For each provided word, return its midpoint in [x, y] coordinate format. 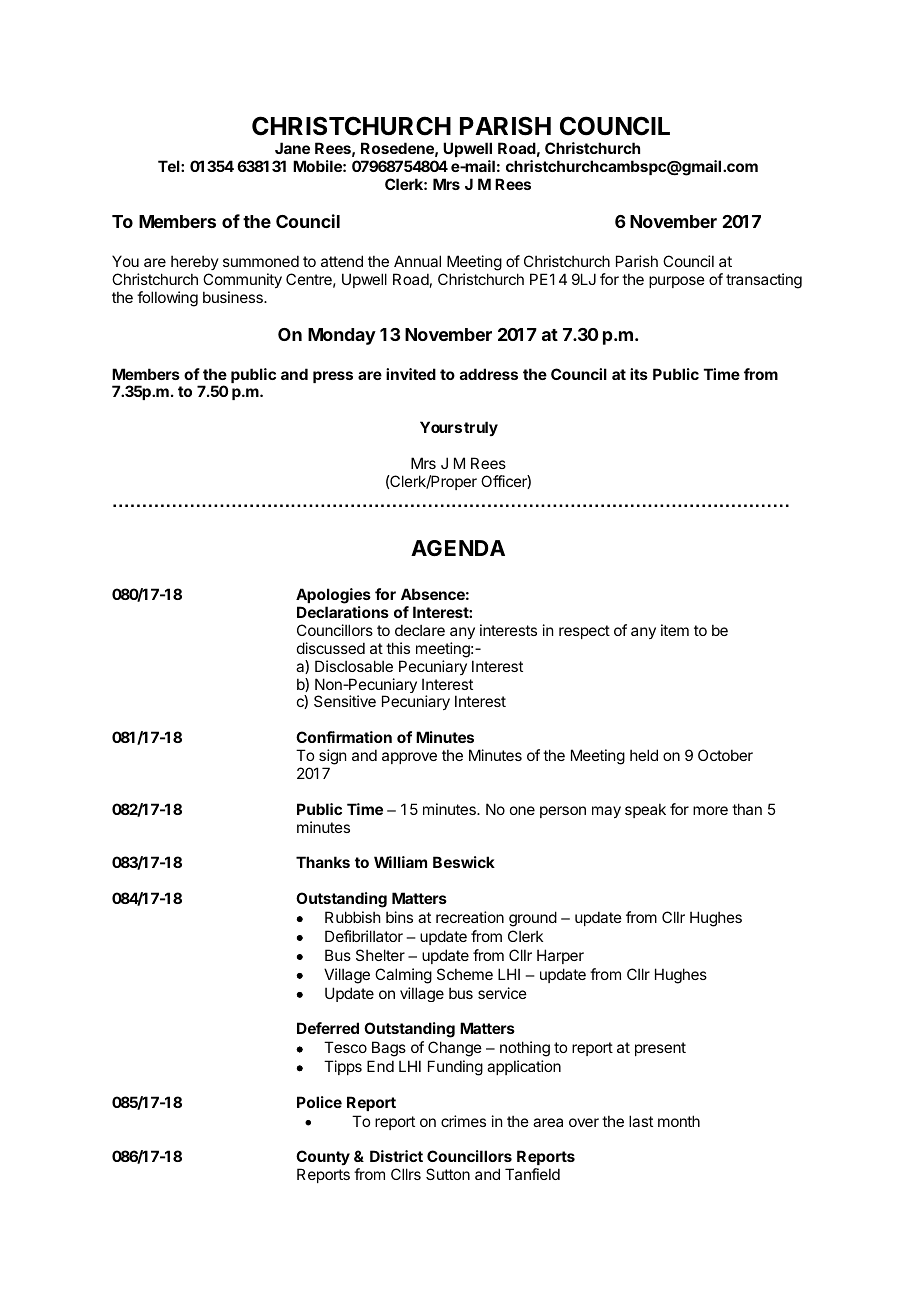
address [489, 374]
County [323, 1159]
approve [409, 758]
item [675, 630]
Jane [292, 148]
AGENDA [458, 548]
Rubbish [353, 917]
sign [332, 757]
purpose [677, 282]
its [639, 374]
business [234, 297]
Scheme [465, 974]
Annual [417, 261]
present [660, 1049]
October [725, 755]
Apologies [333, 597]
